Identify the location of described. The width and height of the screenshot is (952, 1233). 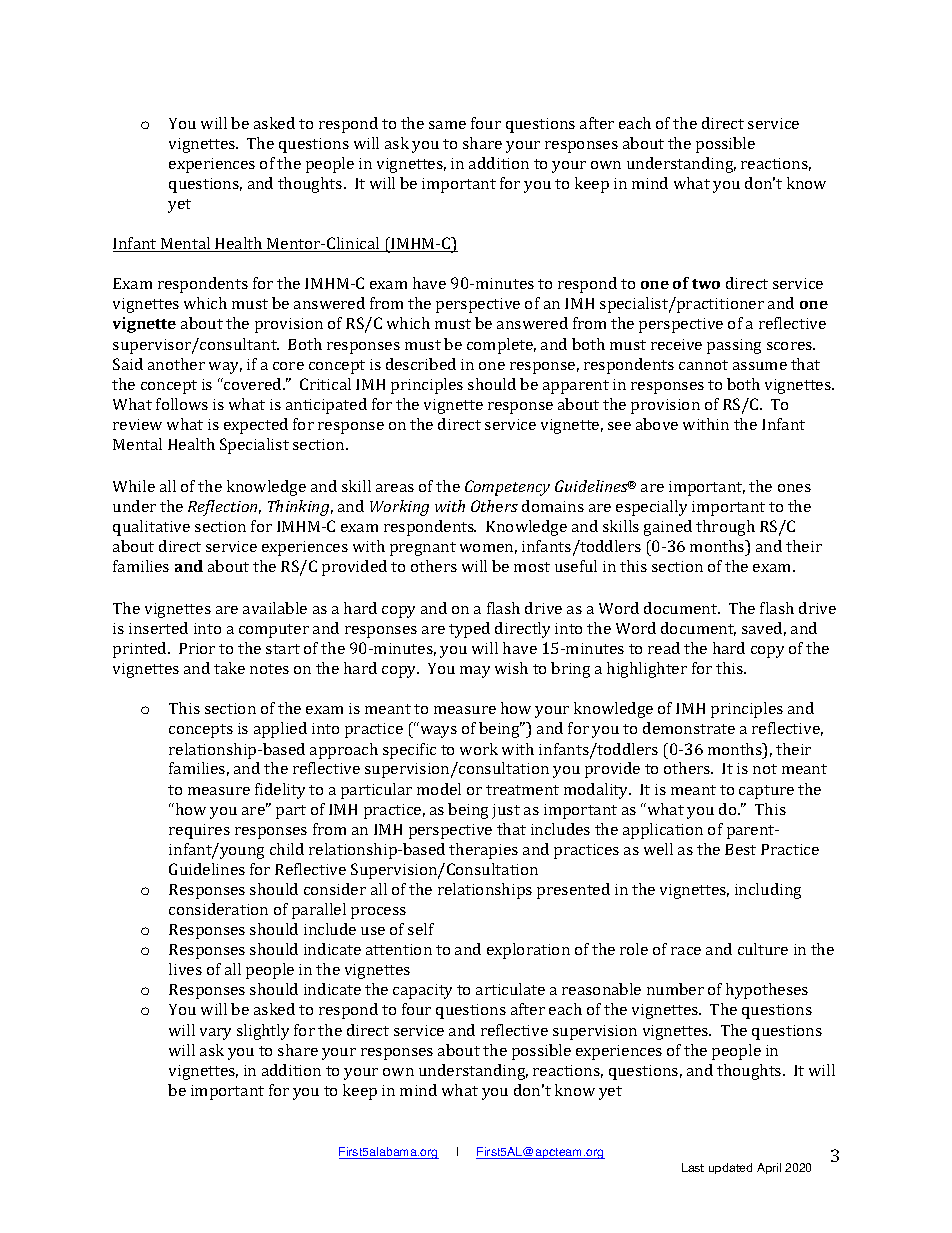
(421, 364).
